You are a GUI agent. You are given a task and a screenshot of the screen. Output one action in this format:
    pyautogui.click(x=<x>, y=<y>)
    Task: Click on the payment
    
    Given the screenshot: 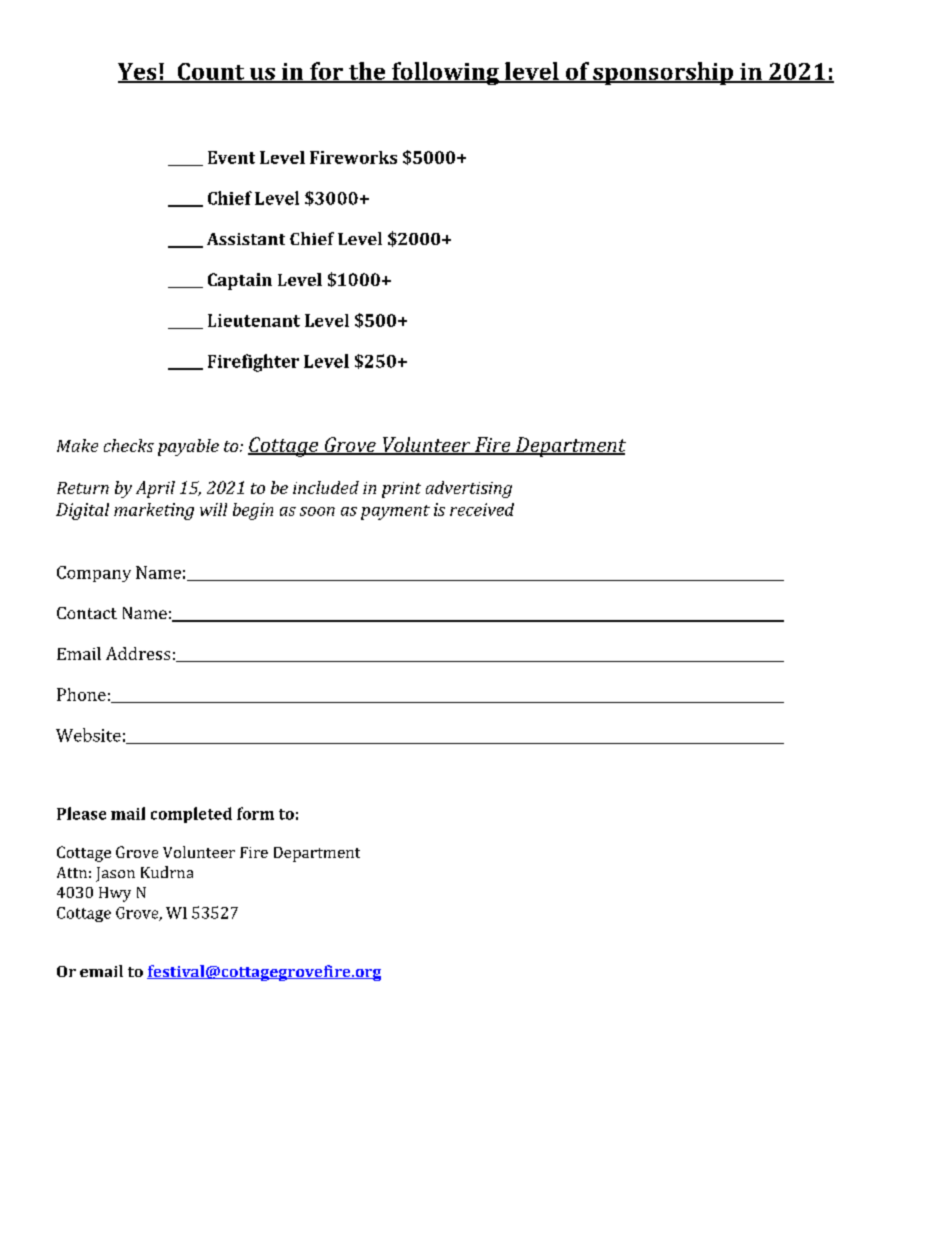 What is the action you would take?
    pyautogui.click(x=395, y=512)
